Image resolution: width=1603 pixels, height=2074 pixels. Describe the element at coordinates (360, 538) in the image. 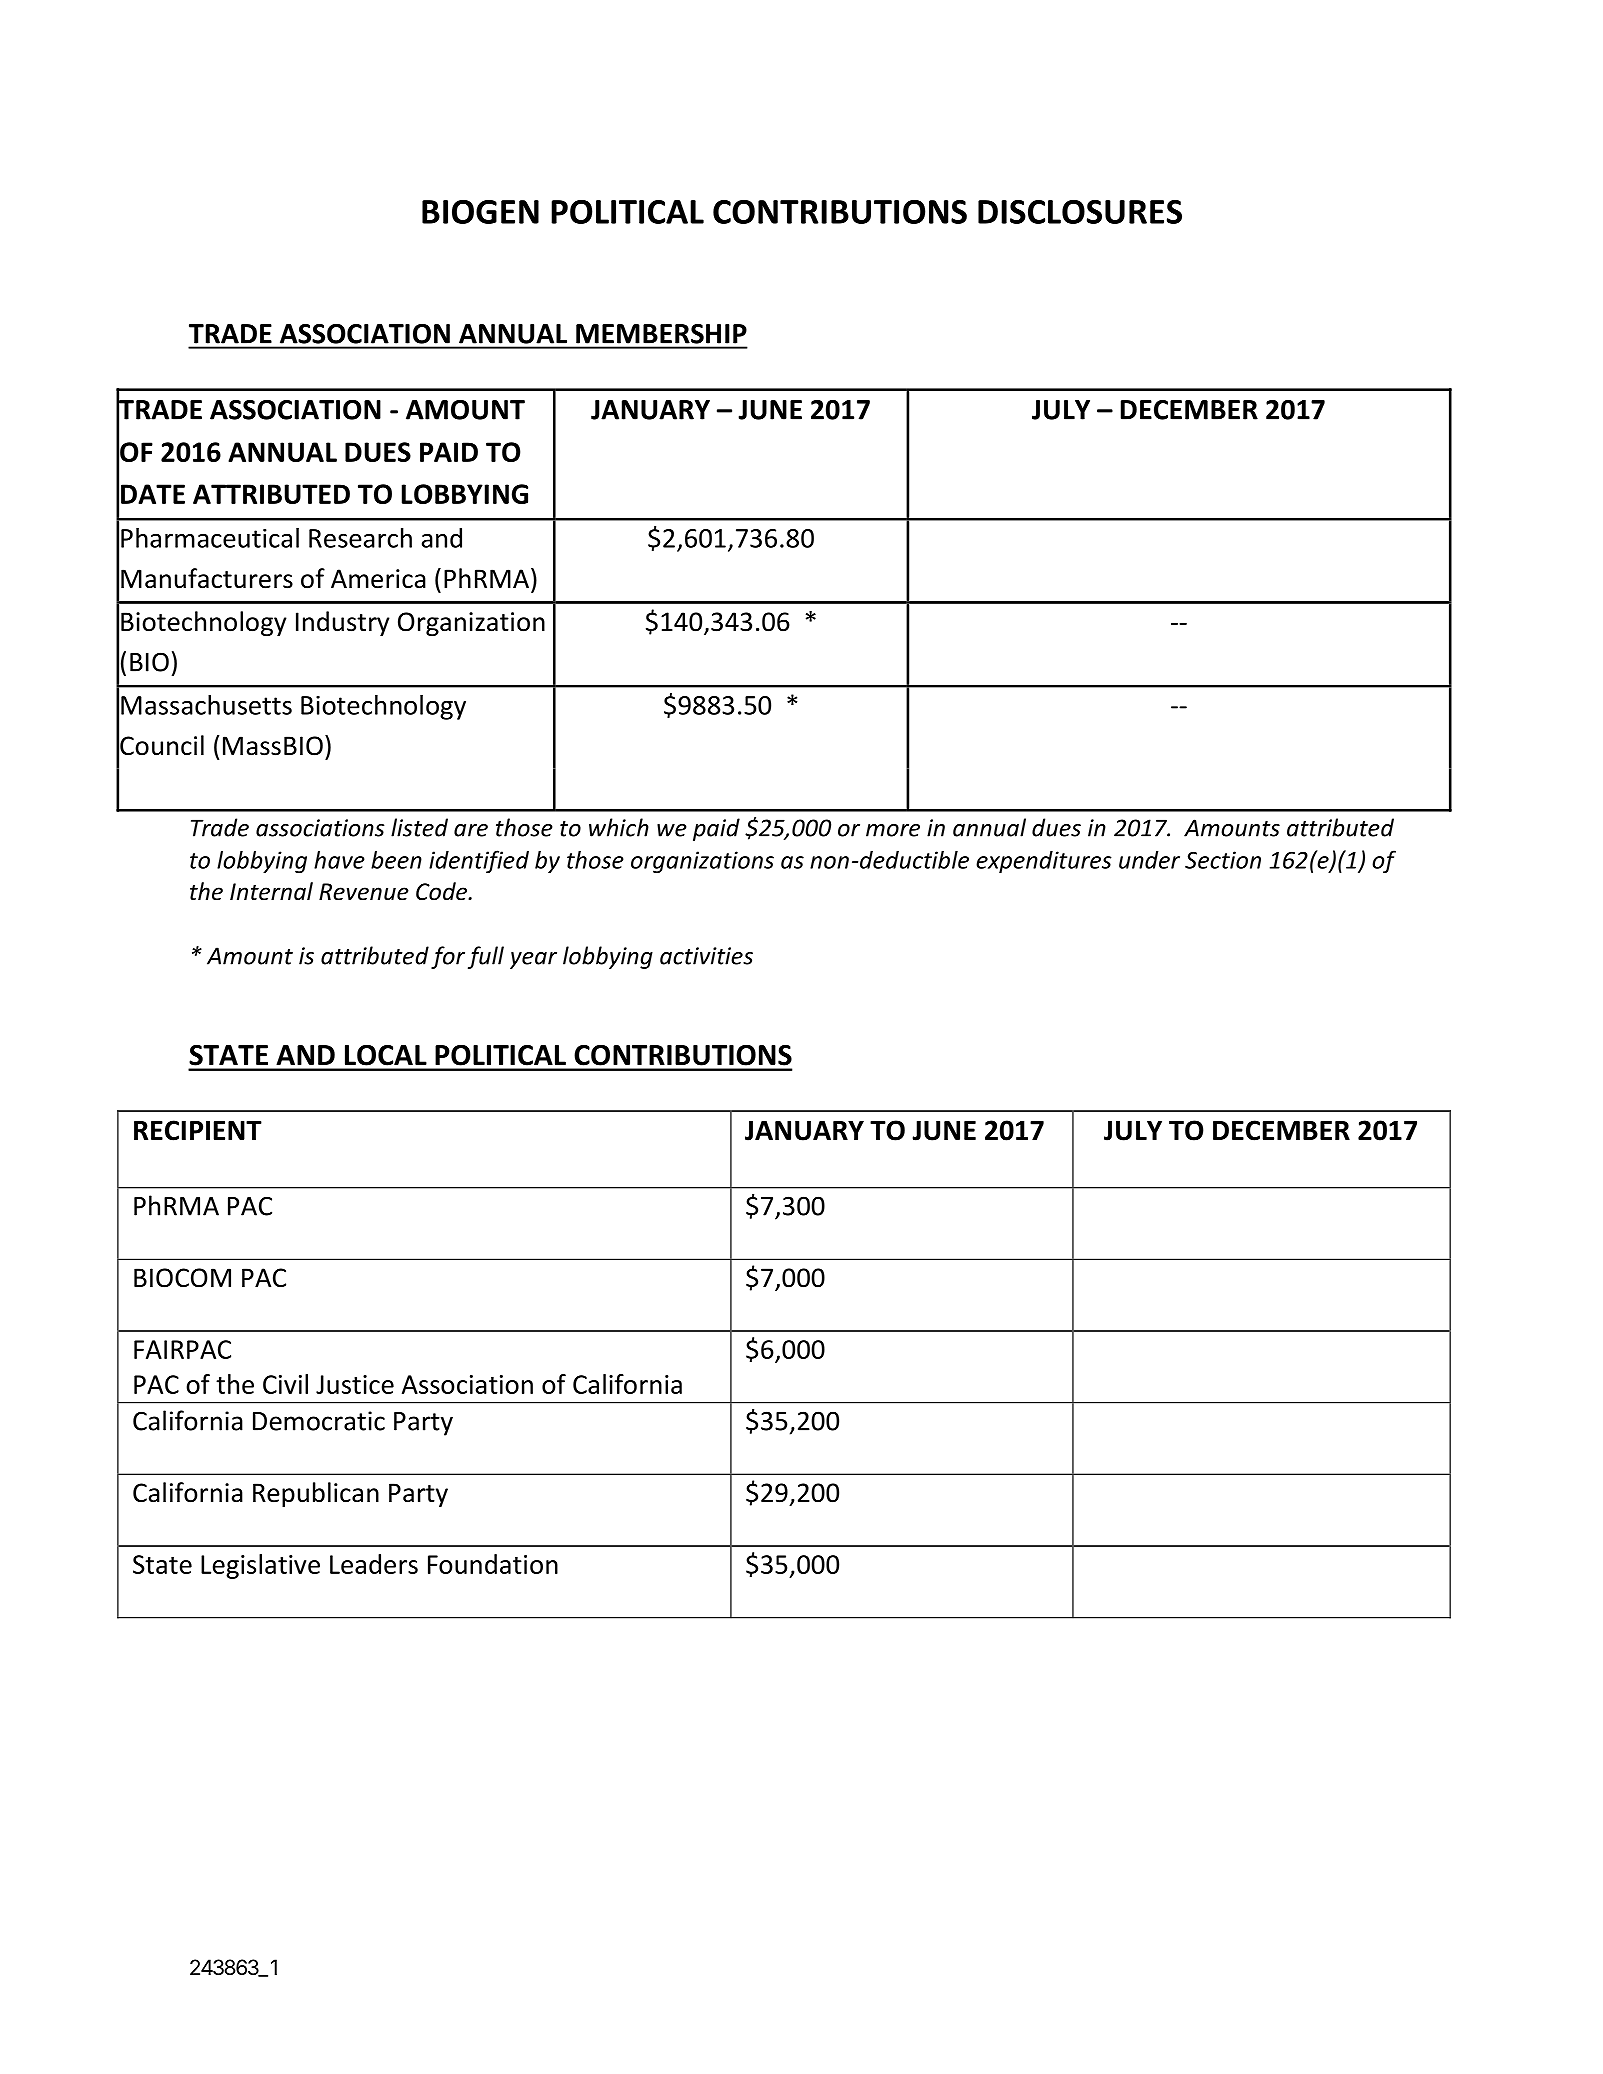

I see `Research` at that location.
